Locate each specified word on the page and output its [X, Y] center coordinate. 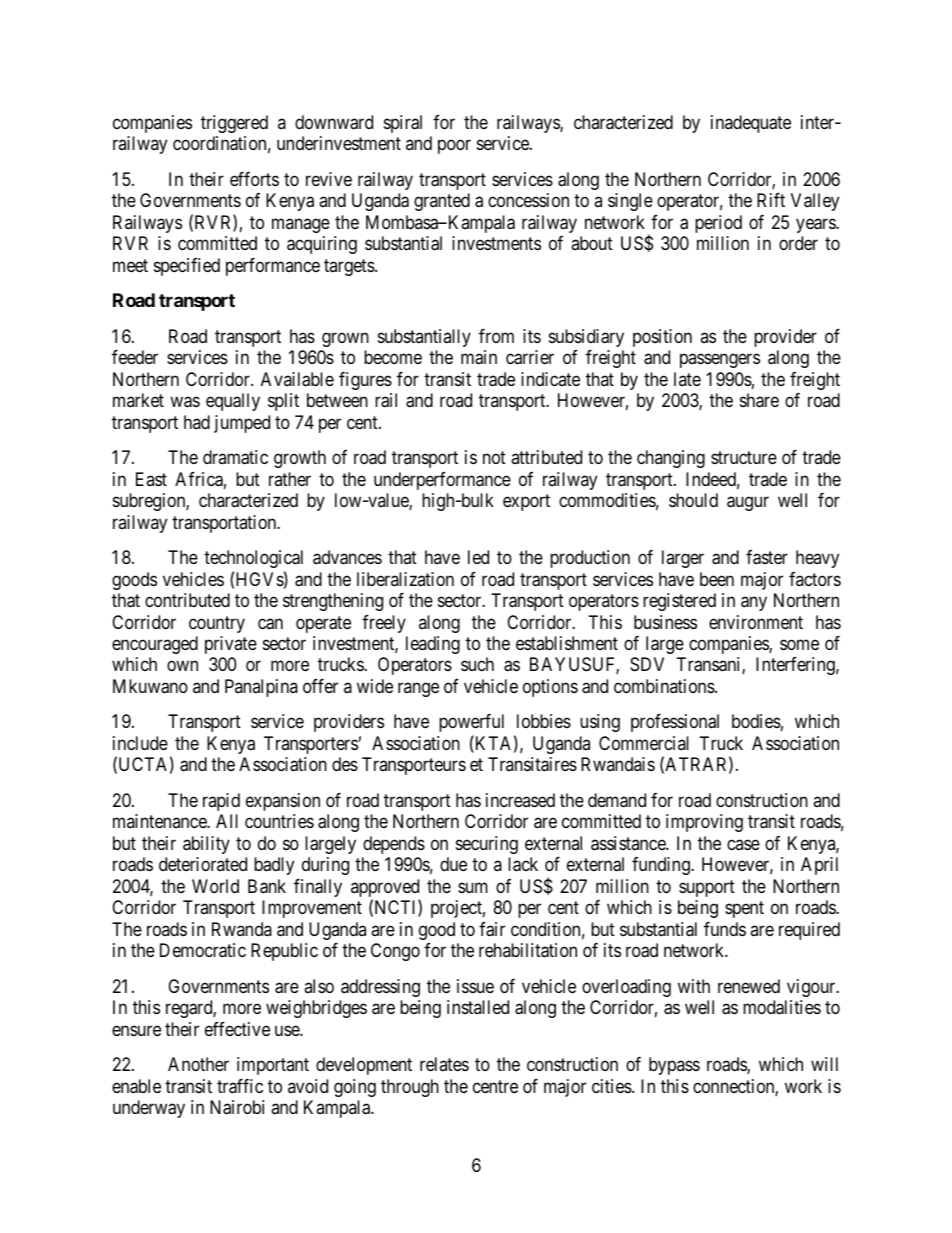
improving [704, 823]
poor [454, 147]
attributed [546, 457]
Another [198, 1064]
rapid [221, 802]
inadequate [751, 124]
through [410, 1088]
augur [748, 504]
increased [520, 800]
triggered [234, 124]
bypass [674, 1066]
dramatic [235, 457]
